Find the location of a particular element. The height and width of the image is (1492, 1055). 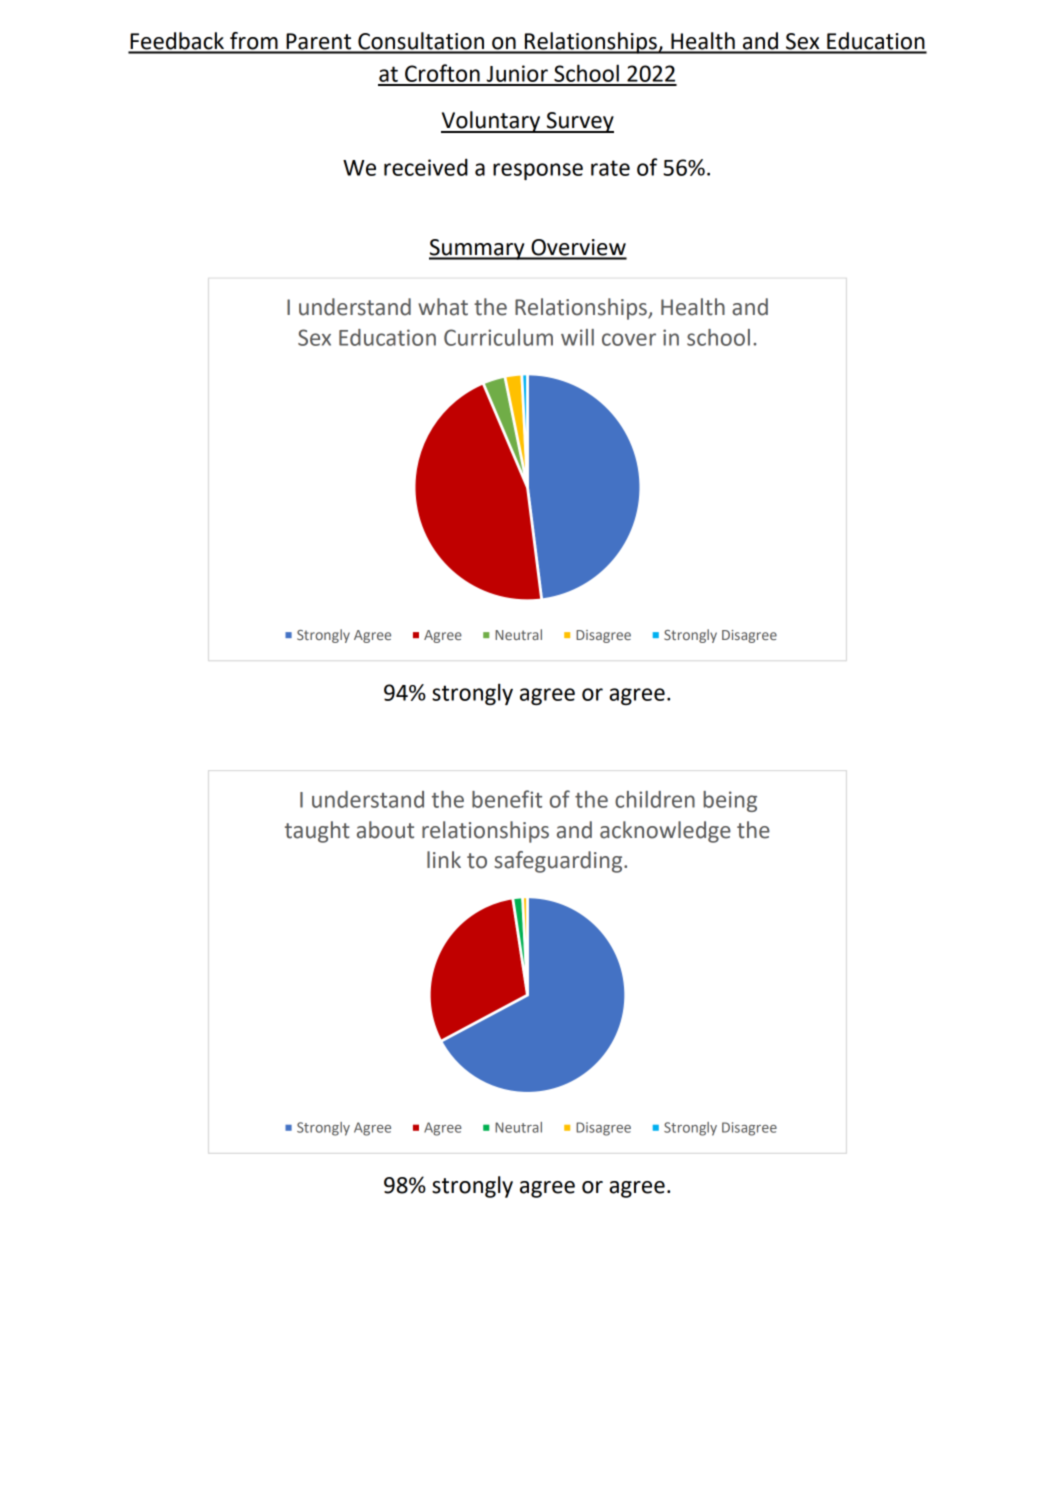

taught is located at coordinates (317, 832).
